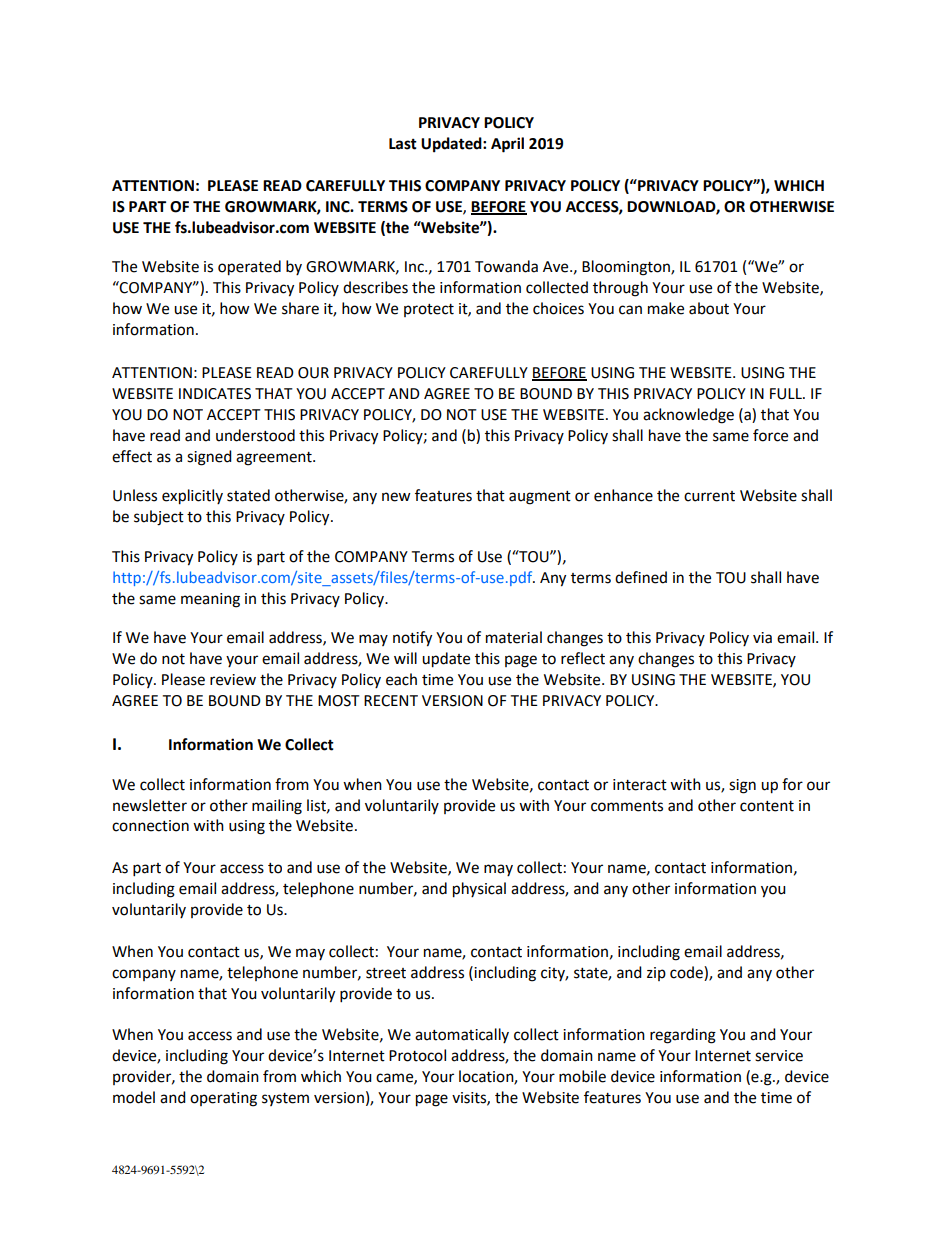  Describe the element at coordinates (507, 145) in the document. I see `April` at that location.
